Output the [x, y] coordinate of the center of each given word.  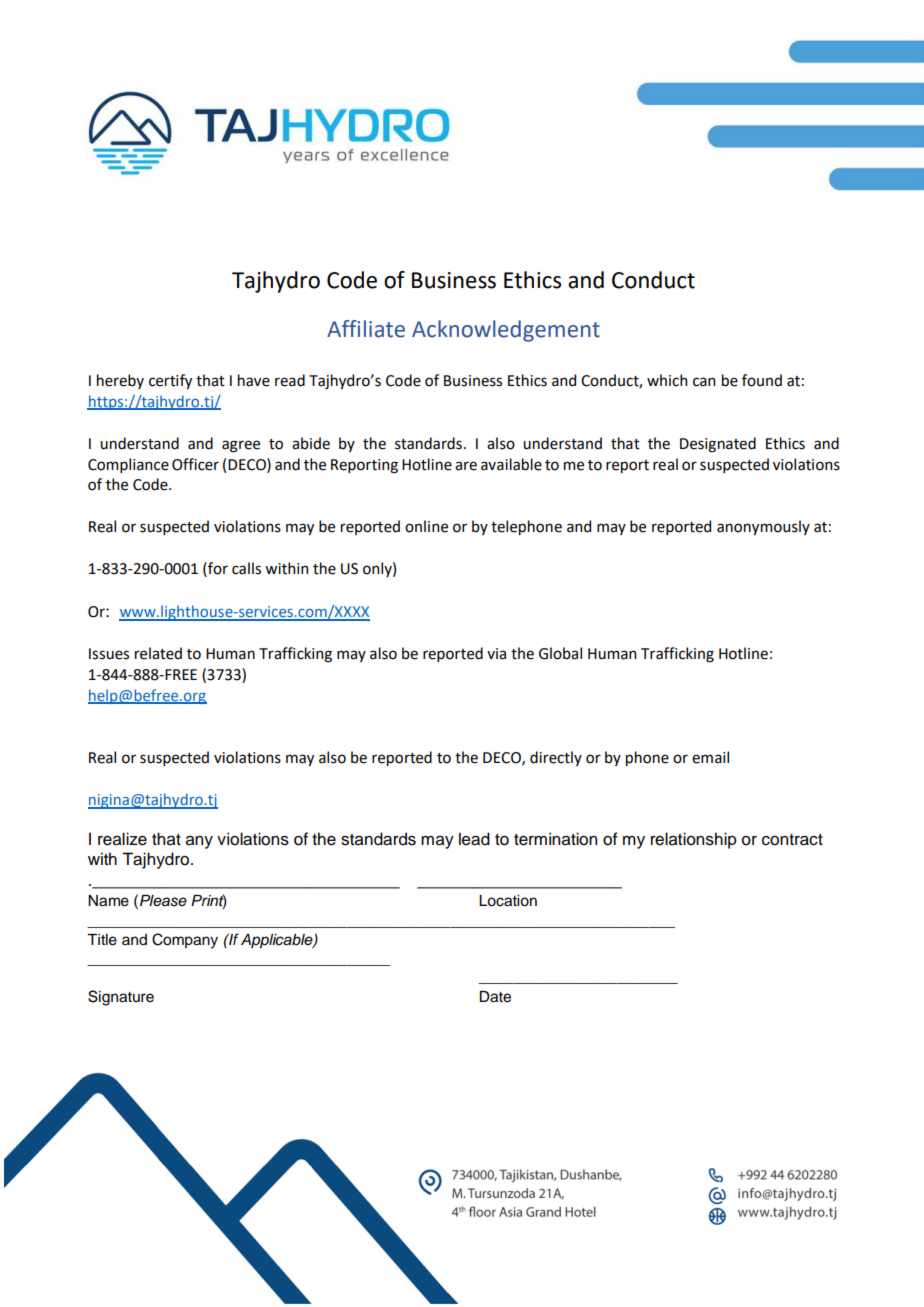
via [496, 654]
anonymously [763, 527]
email [710, 757]
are [466, 466]
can [704, 382]
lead [474, 839]
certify [170, 381]
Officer [195, 464]
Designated [718, 445]
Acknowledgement [506, 331]
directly [556, 758]
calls [246, 568]
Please [163, 901]
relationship [694, 840]
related [158, 653]
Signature [121, 998]
